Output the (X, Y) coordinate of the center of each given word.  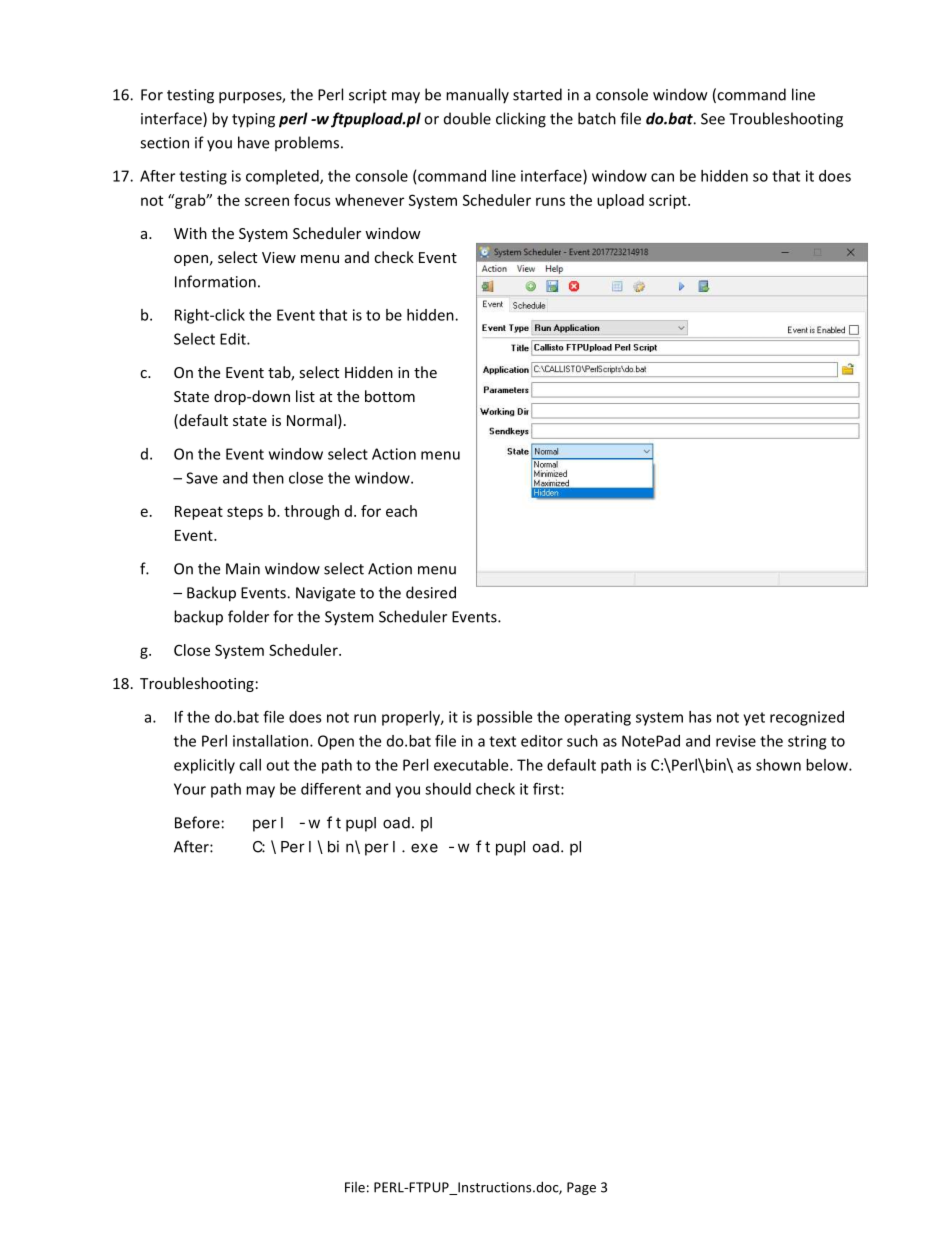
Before (197, 822)
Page (581, 1188)
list (305, 396)
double (467, 118)
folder (248, 616)
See (713, 119)
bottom (390, 396)
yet (754, 719)
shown (778, 765)
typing (253, 120)
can (662, 177)
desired (431, 592)
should (448, 789)
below (828, 765)
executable (472, 765)
